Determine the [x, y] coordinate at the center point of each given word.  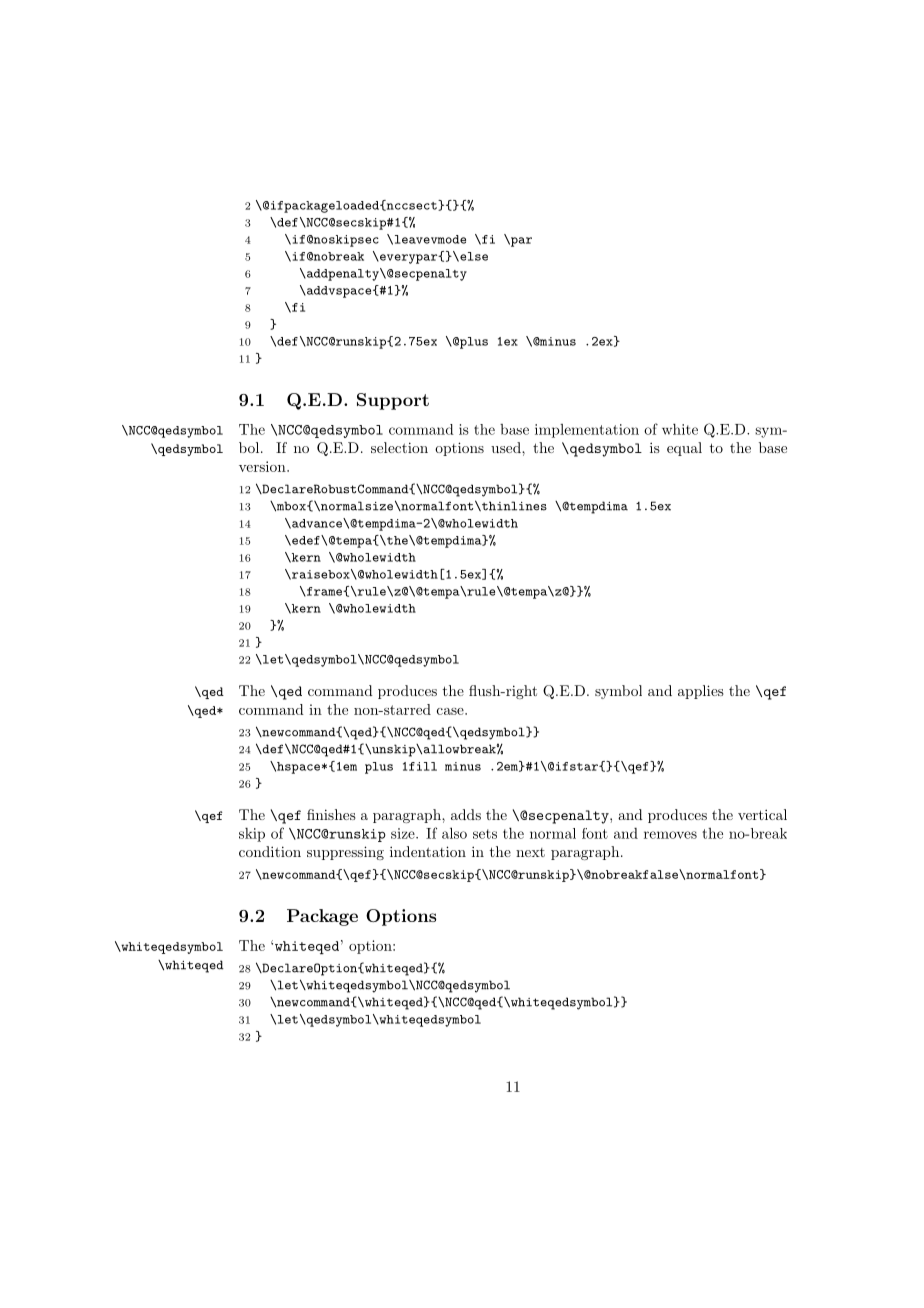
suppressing [345, 853]
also [454, 833]
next [530, 852]
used [507, 447]
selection [399, 447]
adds [466, 814]
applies [701, 692]
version [263, 466]
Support [393, 401]
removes [670, 835]
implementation [587, 431]
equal [684, 449]
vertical [762, 814]
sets [485, 834]
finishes [331, 814]
